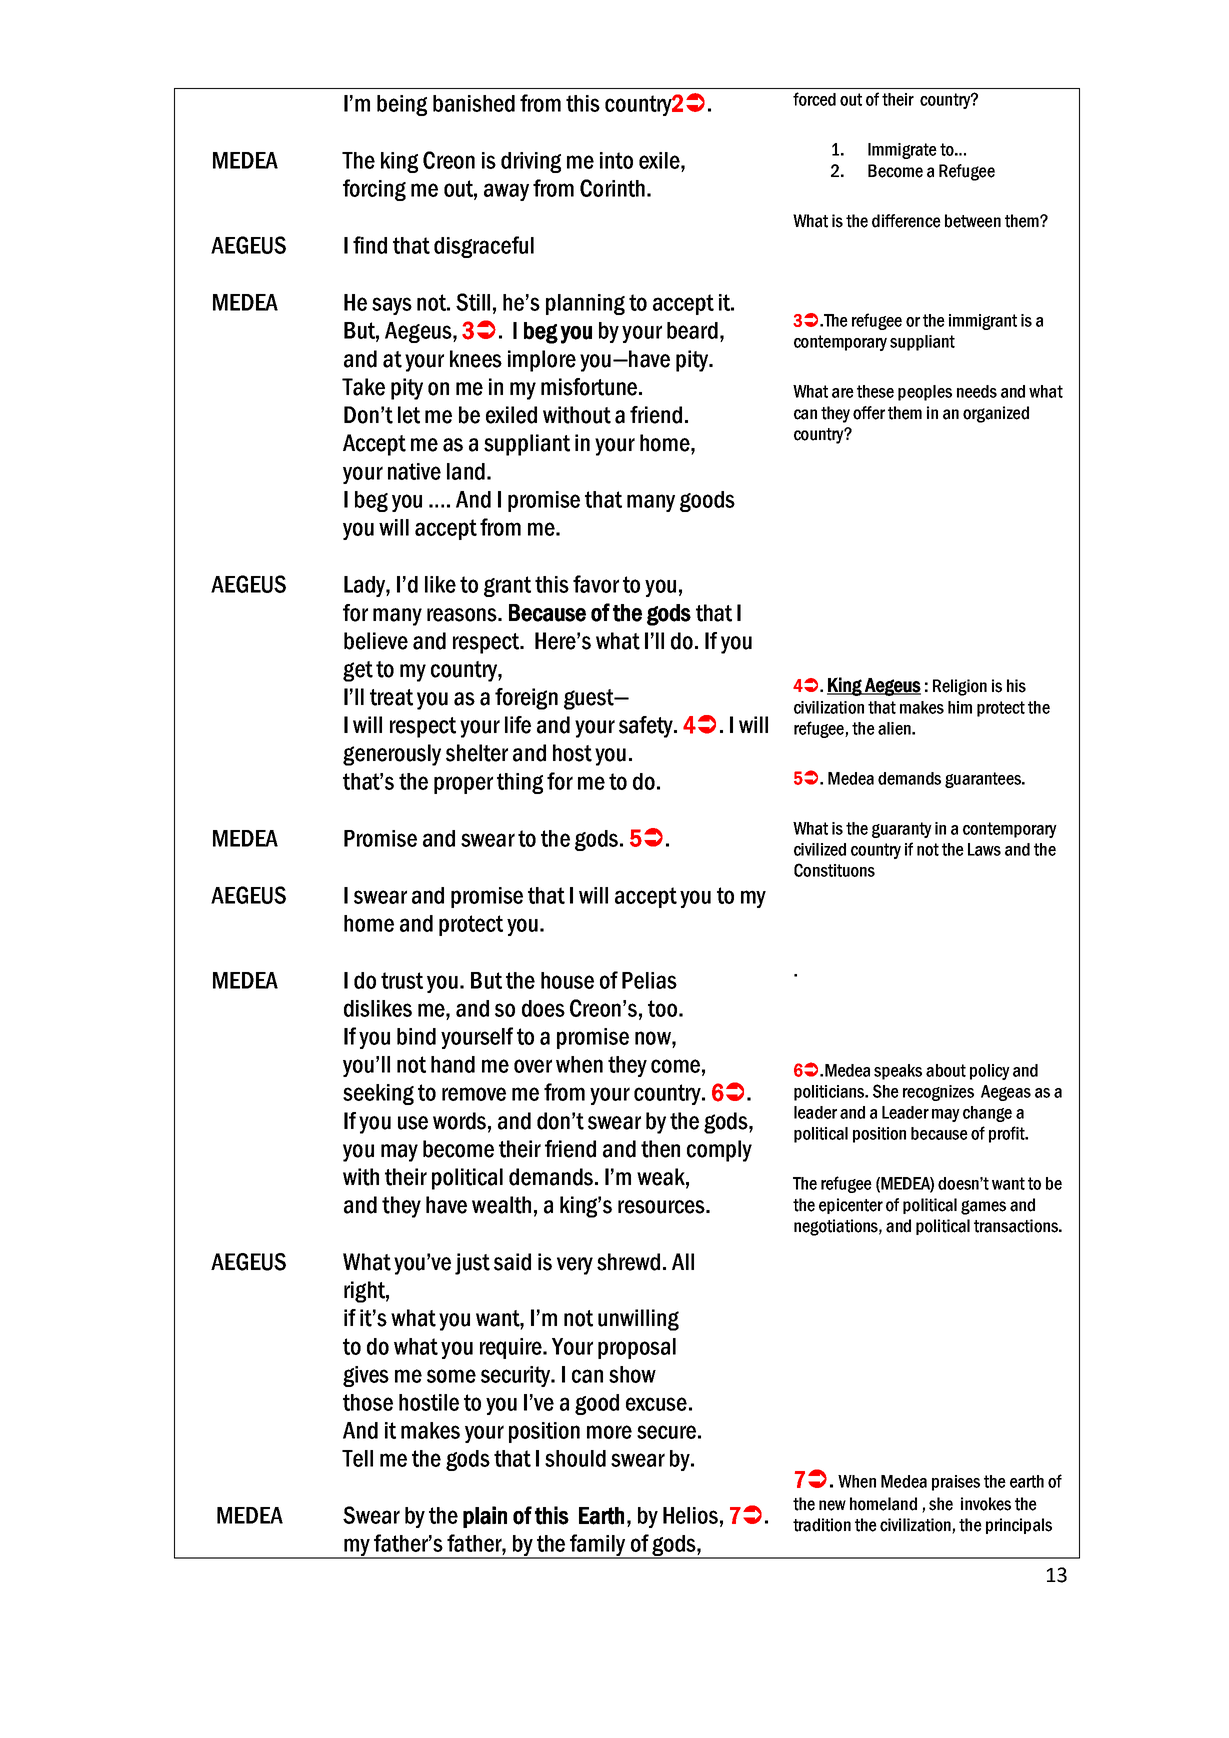 The height and width of the document is (1738, 1229). Describe the element at coordinates (960, 687) in the document. I see `Religion` at that location.
